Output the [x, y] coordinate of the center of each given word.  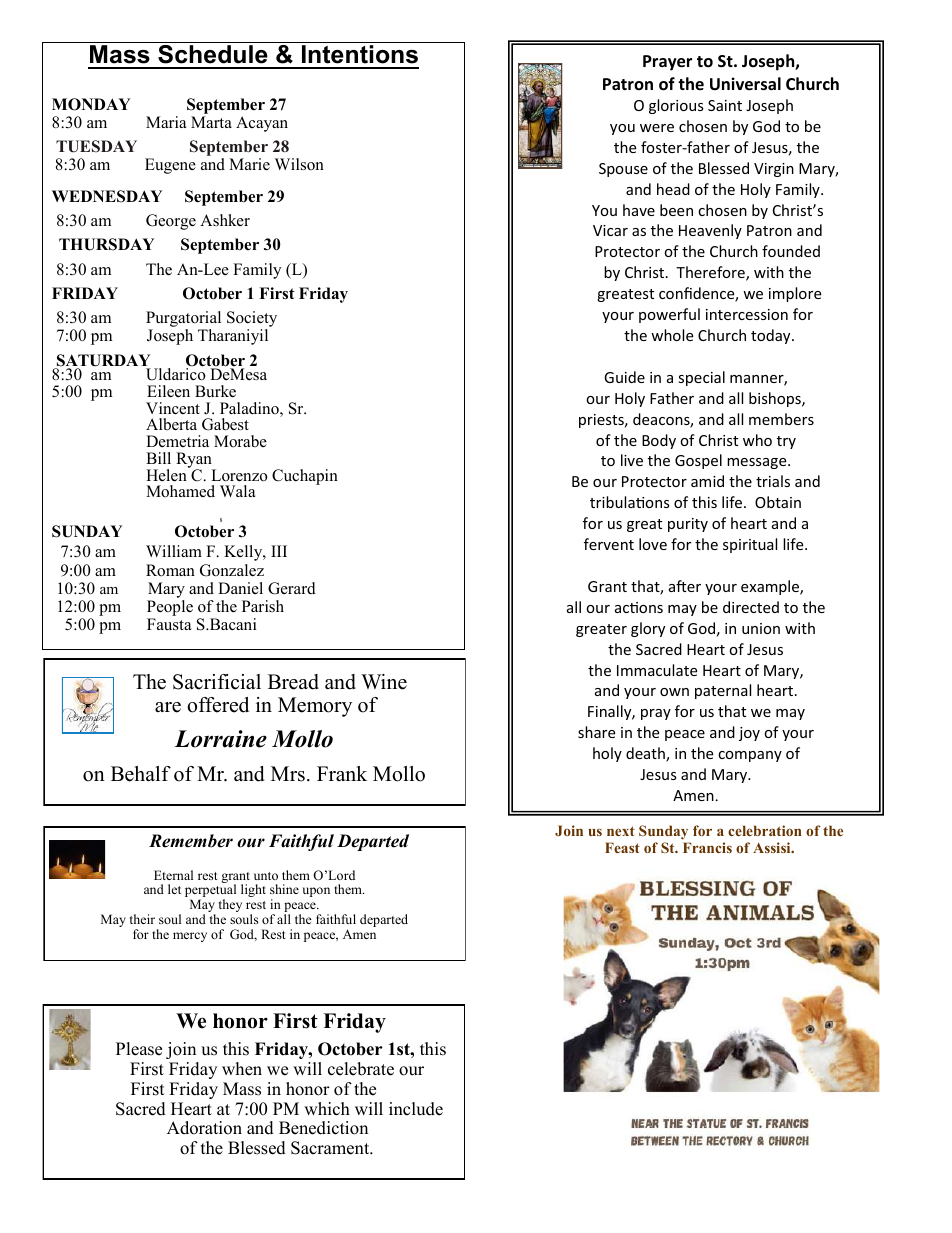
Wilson [299, 164]
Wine [384, 682]
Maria [166, 122]
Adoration [204, 1128]
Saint [725, 105]
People [170, 608]
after [685, 586]
